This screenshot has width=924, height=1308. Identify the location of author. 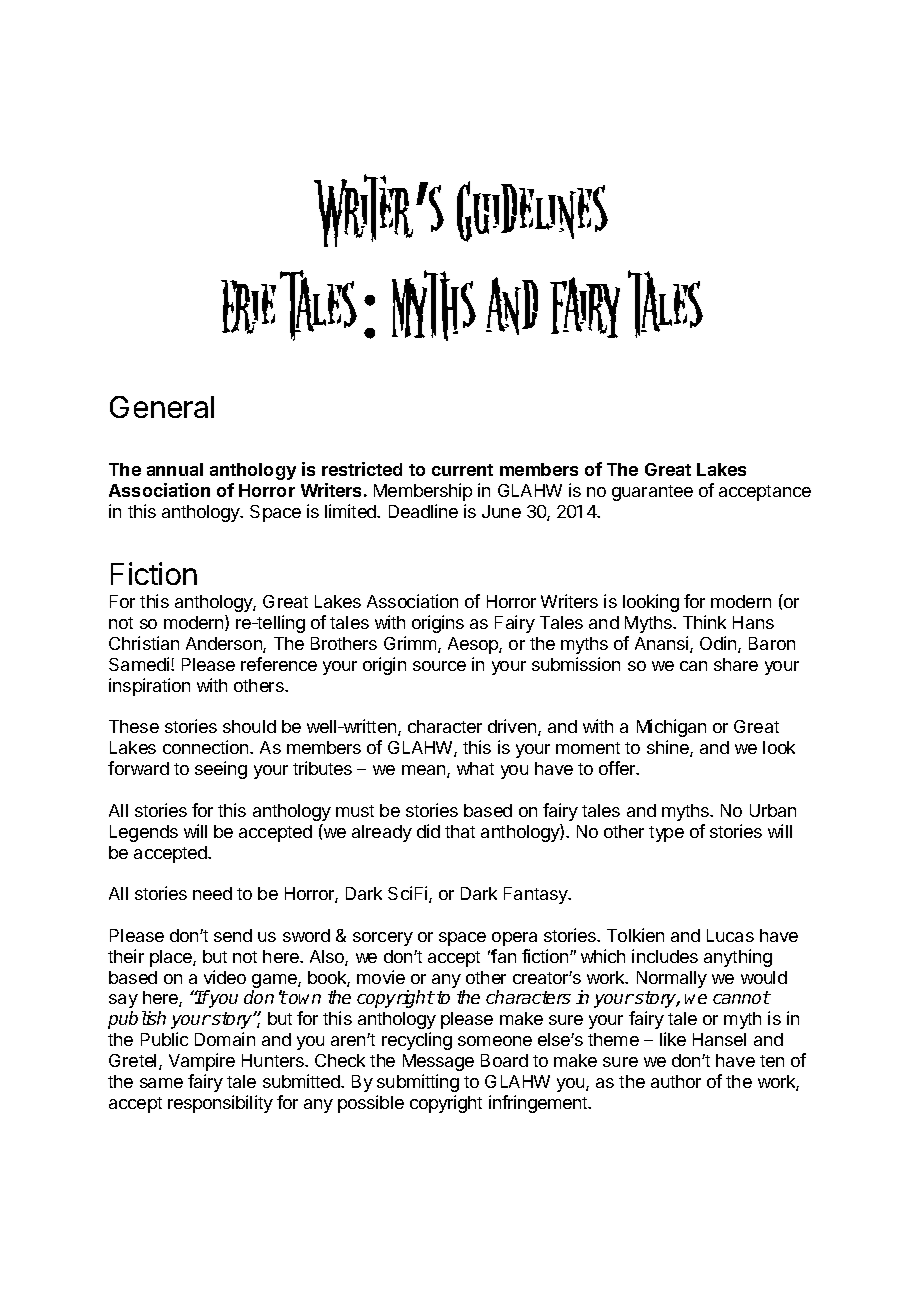
(676, 1081).
